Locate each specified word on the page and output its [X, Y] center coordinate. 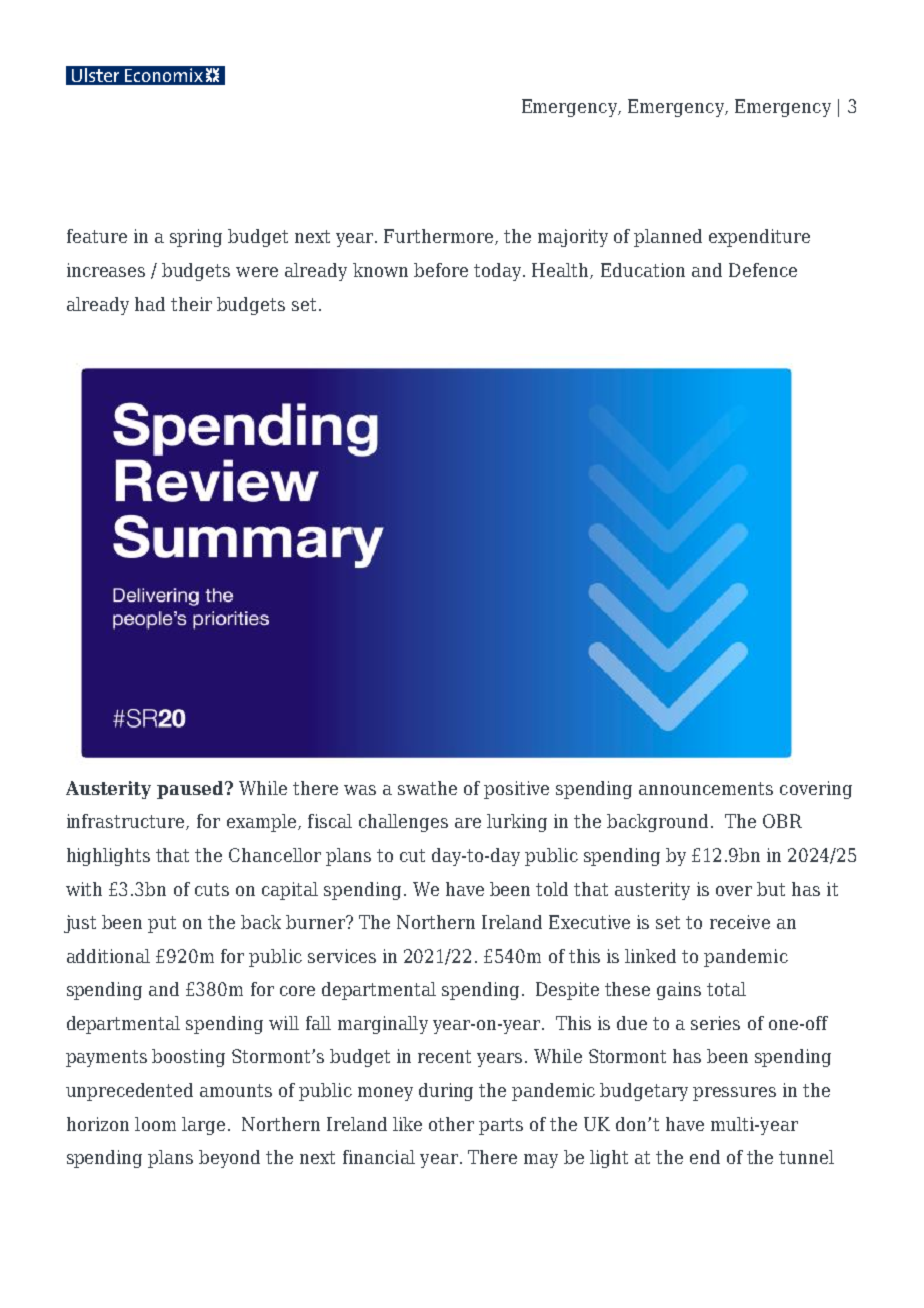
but [771, 889]
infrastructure [127, 822]
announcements [706, 788]
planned [668, 238]
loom [155, 1124]
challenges [403, 823]
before [441, 270]
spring [196, 238]
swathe [427, 788]
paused [191, 790]
